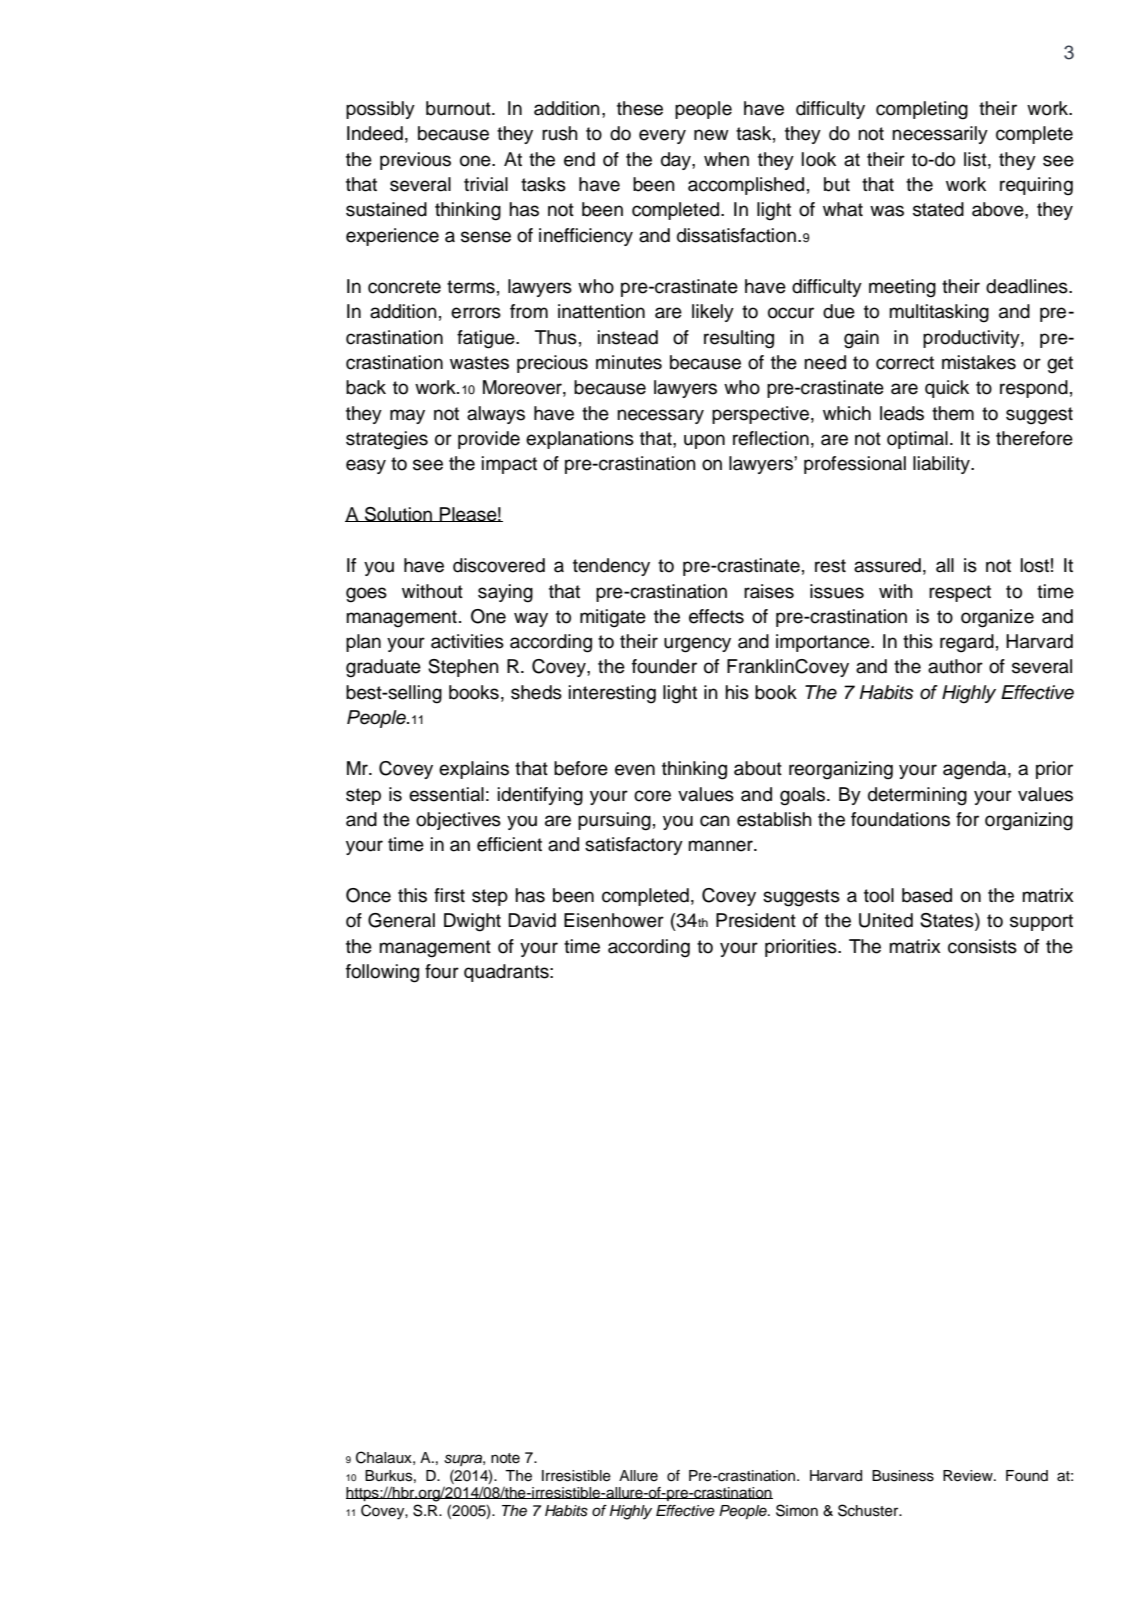 This screenshot has width=1143, height=1616. Describe the element at coordinates (797, 1510) in the screenshot. I see `Simon` at that location.
